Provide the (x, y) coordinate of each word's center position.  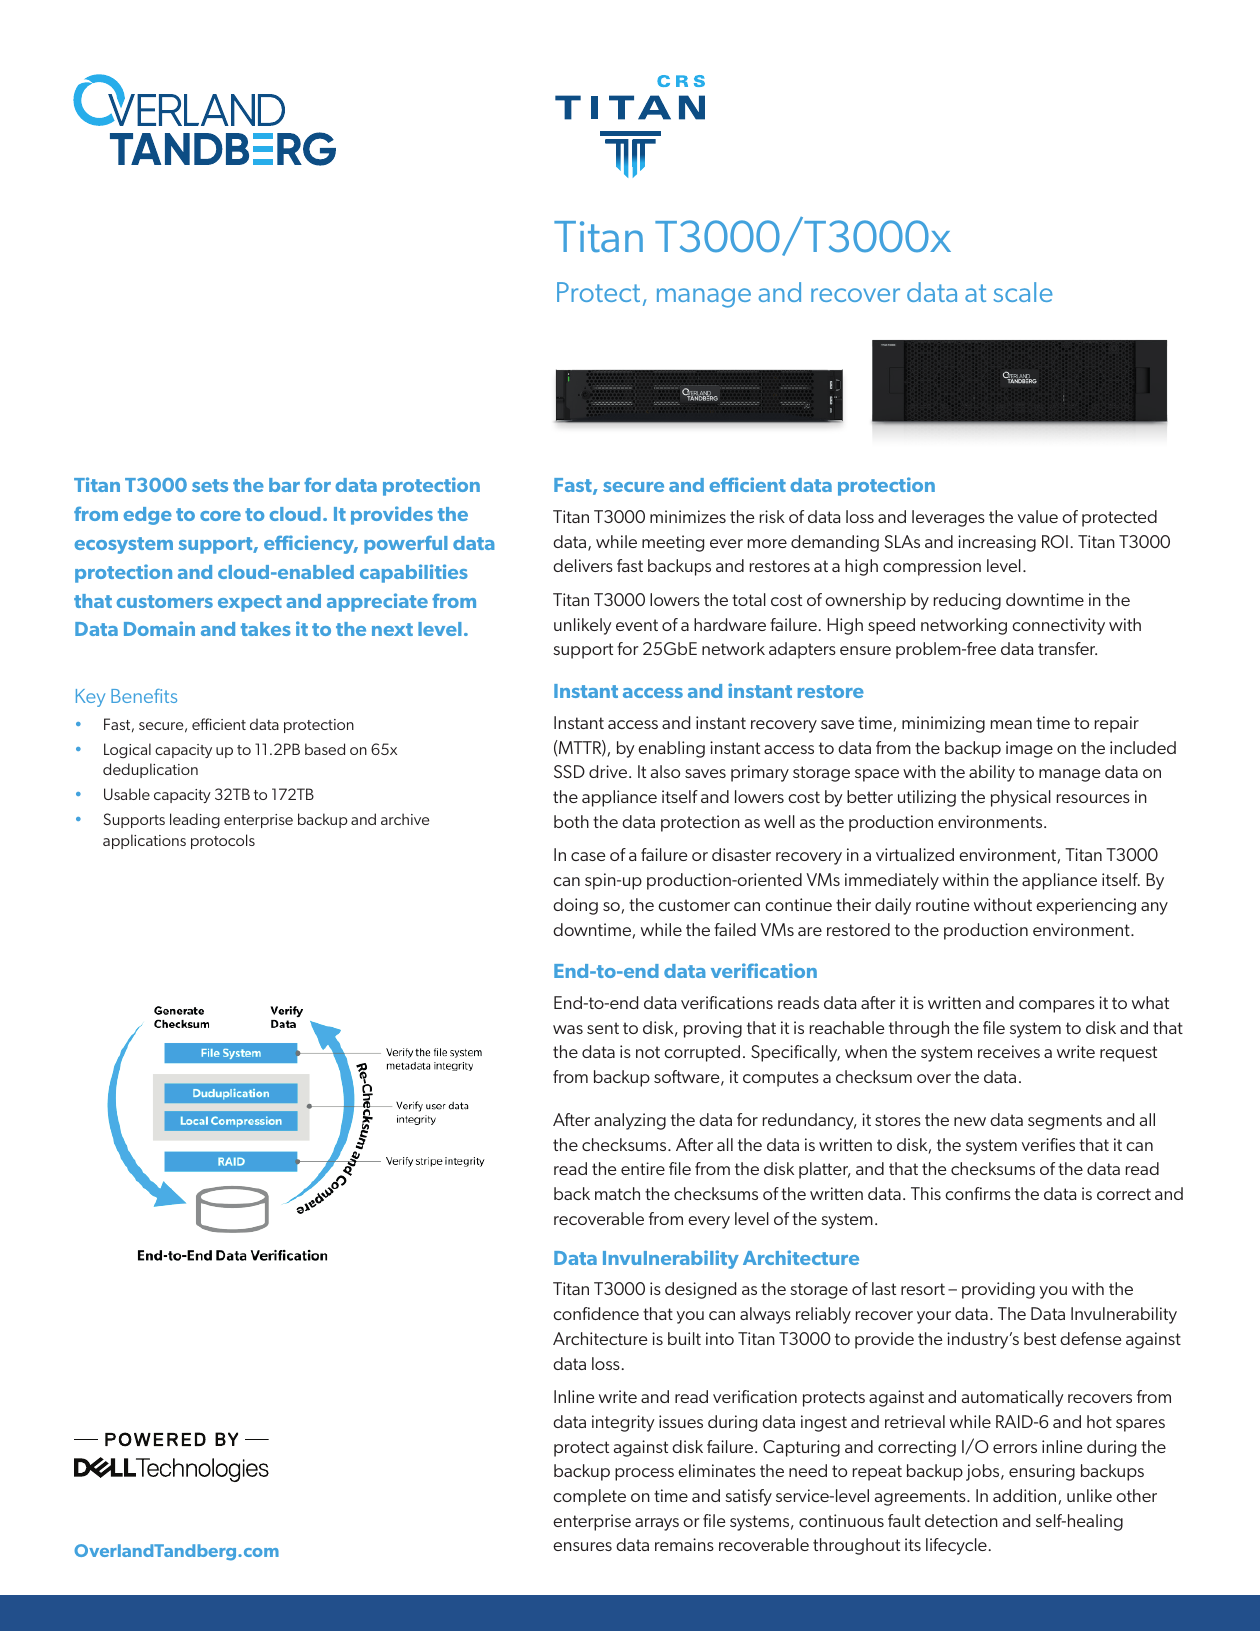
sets (210, 485)
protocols (223, 841)
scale (1023, 292)
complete (589, 1497)
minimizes (688, 516)
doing (575, 906)
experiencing (1086, 906)
